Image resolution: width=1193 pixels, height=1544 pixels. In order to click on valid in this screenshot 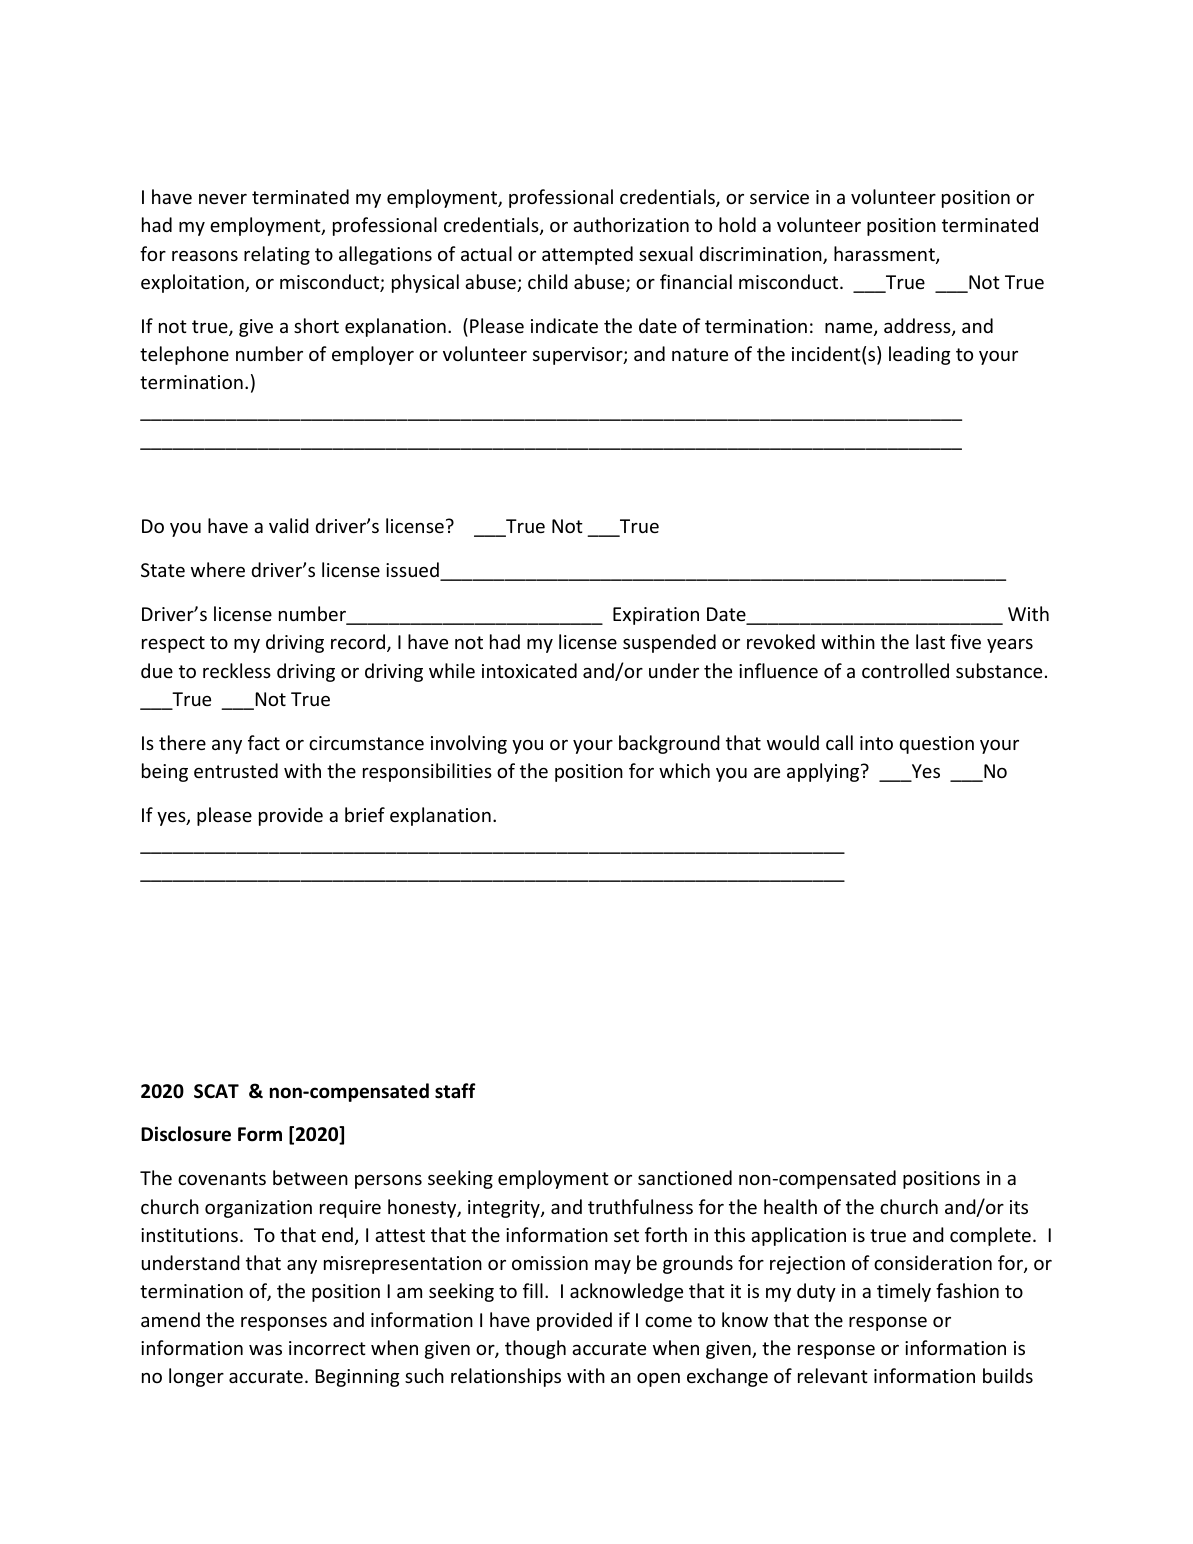, I will do `click(289, 525)`.
